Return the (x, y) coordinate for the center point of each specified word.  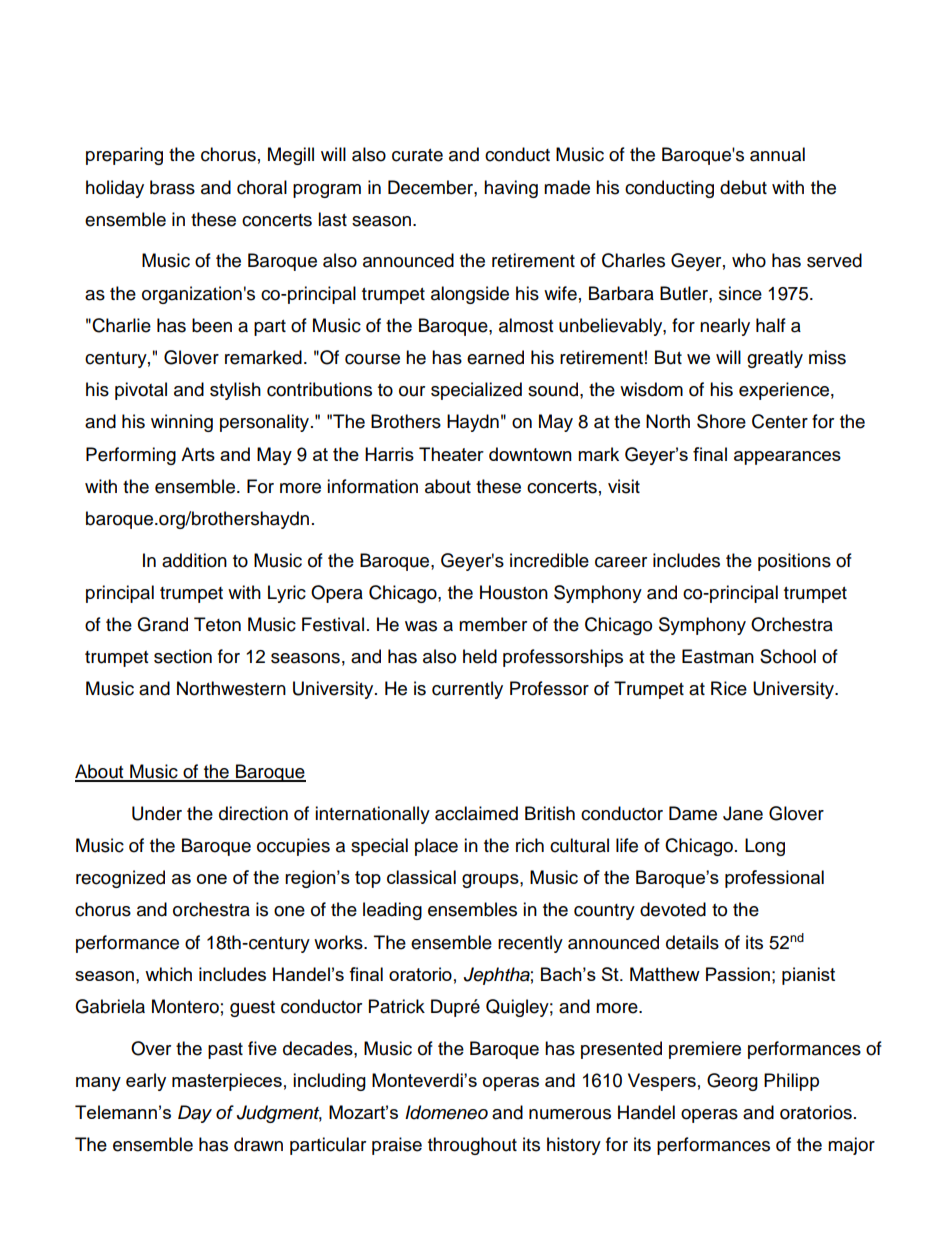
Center (780, 421)
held (480, 656)
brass (172, 187)
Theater (451, 454)
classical (421, 877)
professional (774, 879)
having (511, 189)
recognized (120, 879)
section (183, 656)
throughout (472, 1146)
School (788, 656)
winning (182, 423)
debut (743, 187)
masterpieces (227, 1082)
